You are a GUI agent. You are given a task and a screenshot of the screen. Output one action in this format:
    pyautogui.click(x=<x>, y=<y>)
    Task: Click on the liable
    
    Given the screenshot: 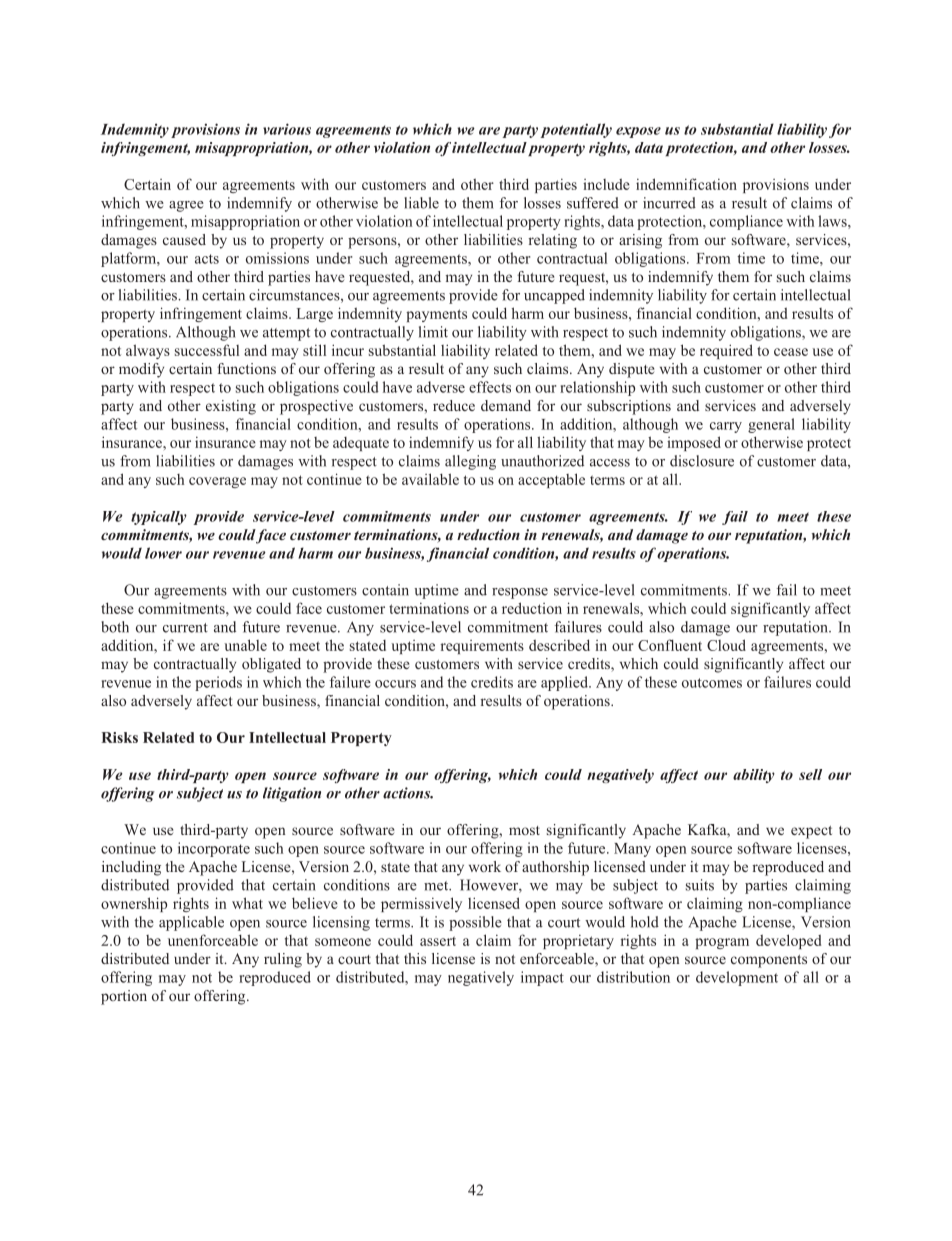 What is the action you would take?
    pyautogui.click(x=421, y=203)
